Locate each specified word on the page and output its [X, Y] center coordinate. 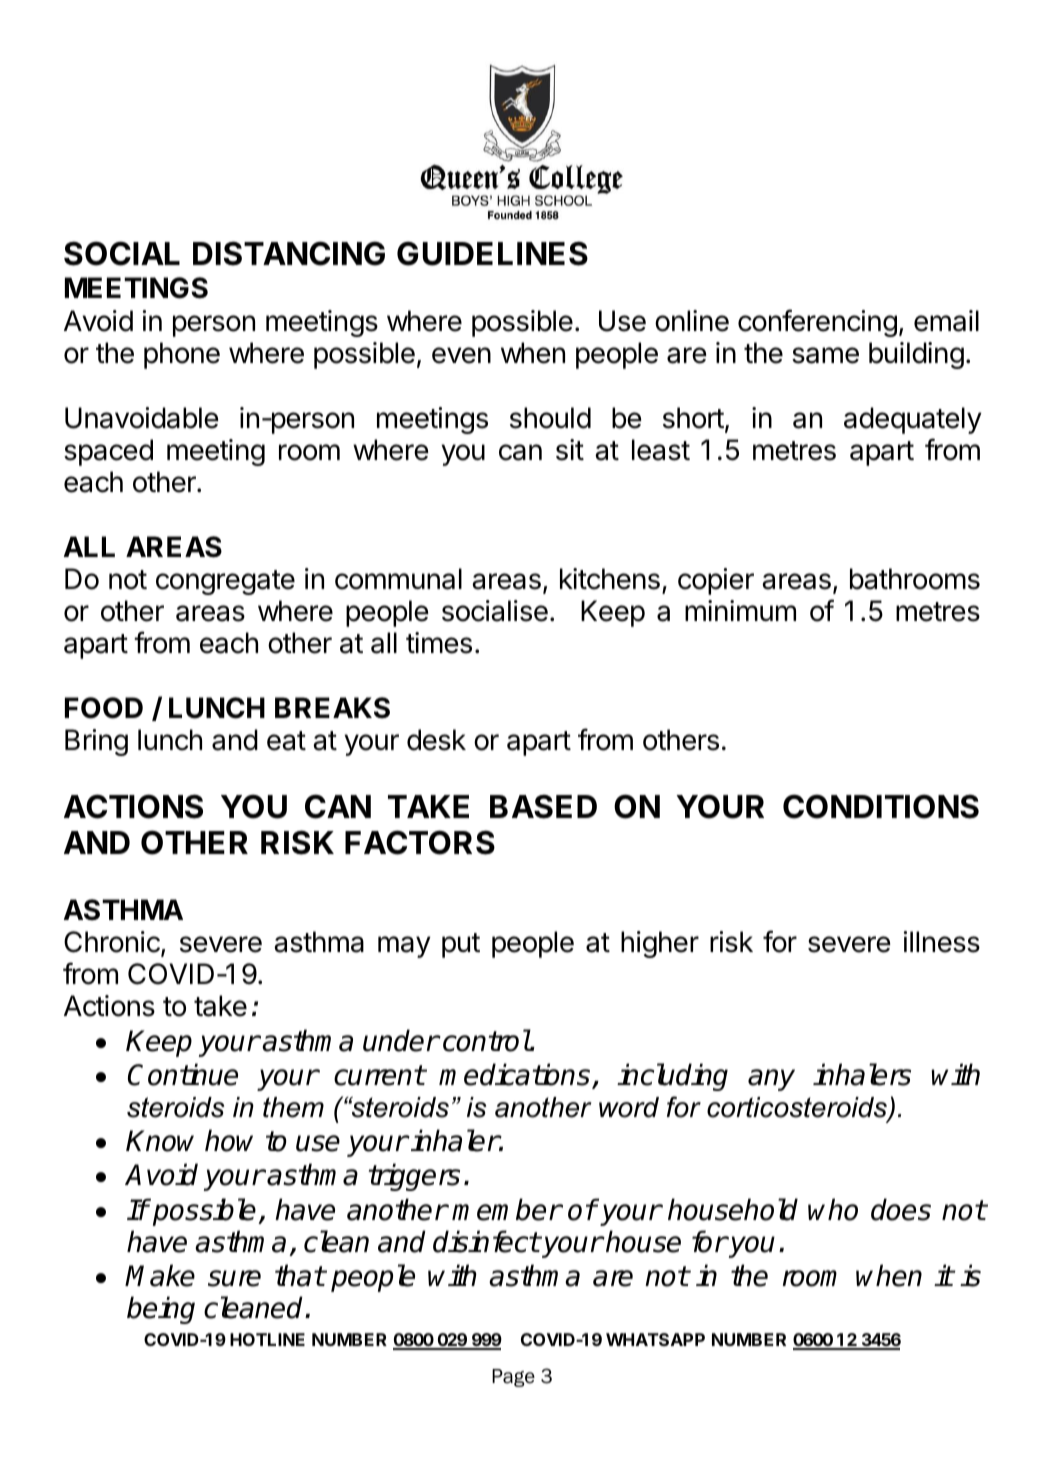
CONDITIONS [881, 806]
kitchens [610, 579]
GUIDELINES [492, 253]
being [161, 1310]
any [771, 1080]
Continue [183, 1074]
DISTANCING [289, 253]
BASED [543, 806]
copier [716, 581]
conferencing [817, 323]
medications [516, 1075]
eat [286, 741]
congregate [225, 582]
